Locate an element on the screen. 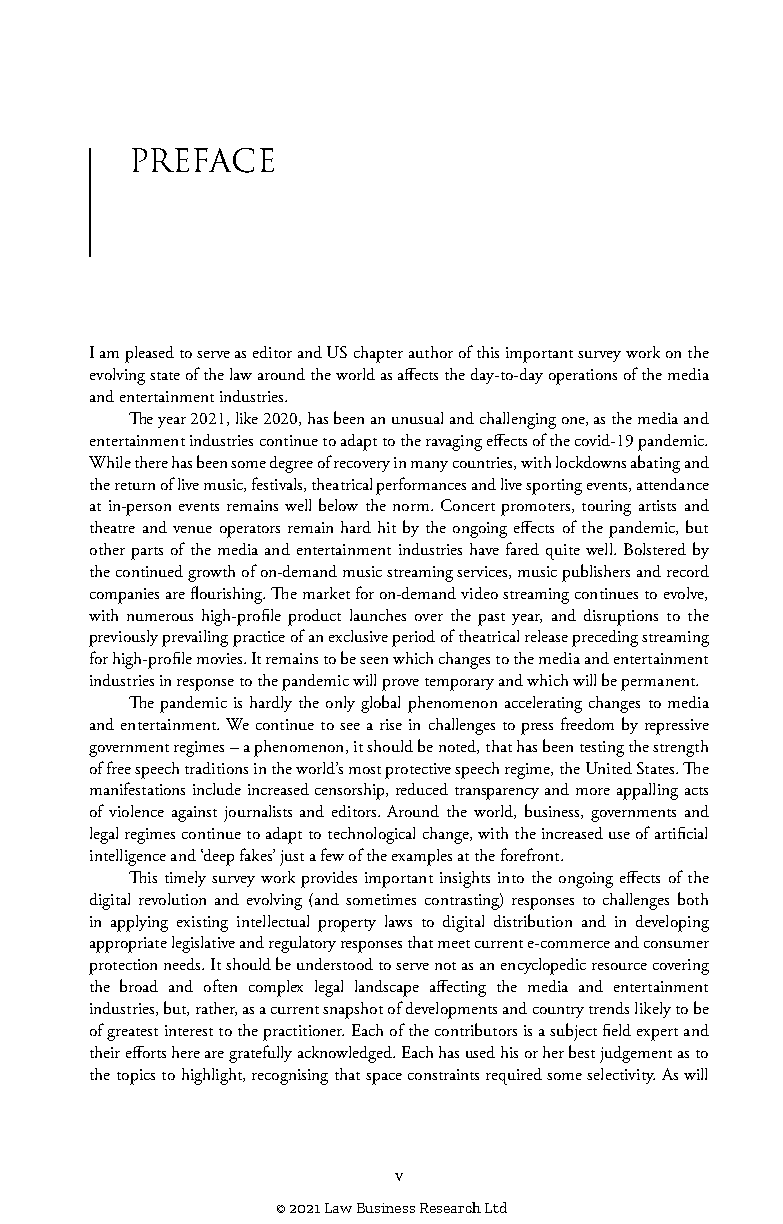 The height and width of the screenshot is (1224, 783). existing is located at coordinates (202, 924).
